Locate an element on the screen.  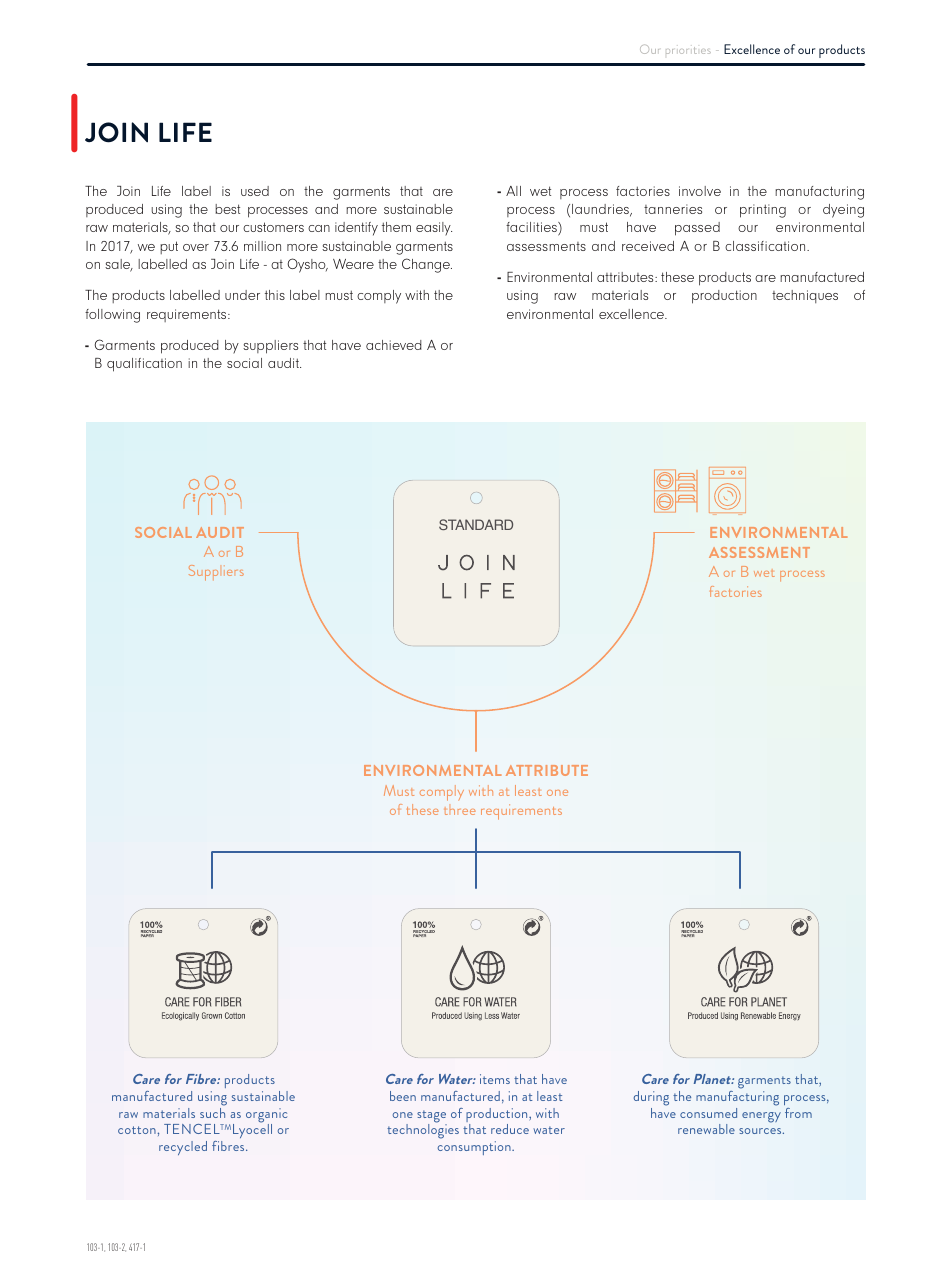
items is located at coordinates (495, 1079).
